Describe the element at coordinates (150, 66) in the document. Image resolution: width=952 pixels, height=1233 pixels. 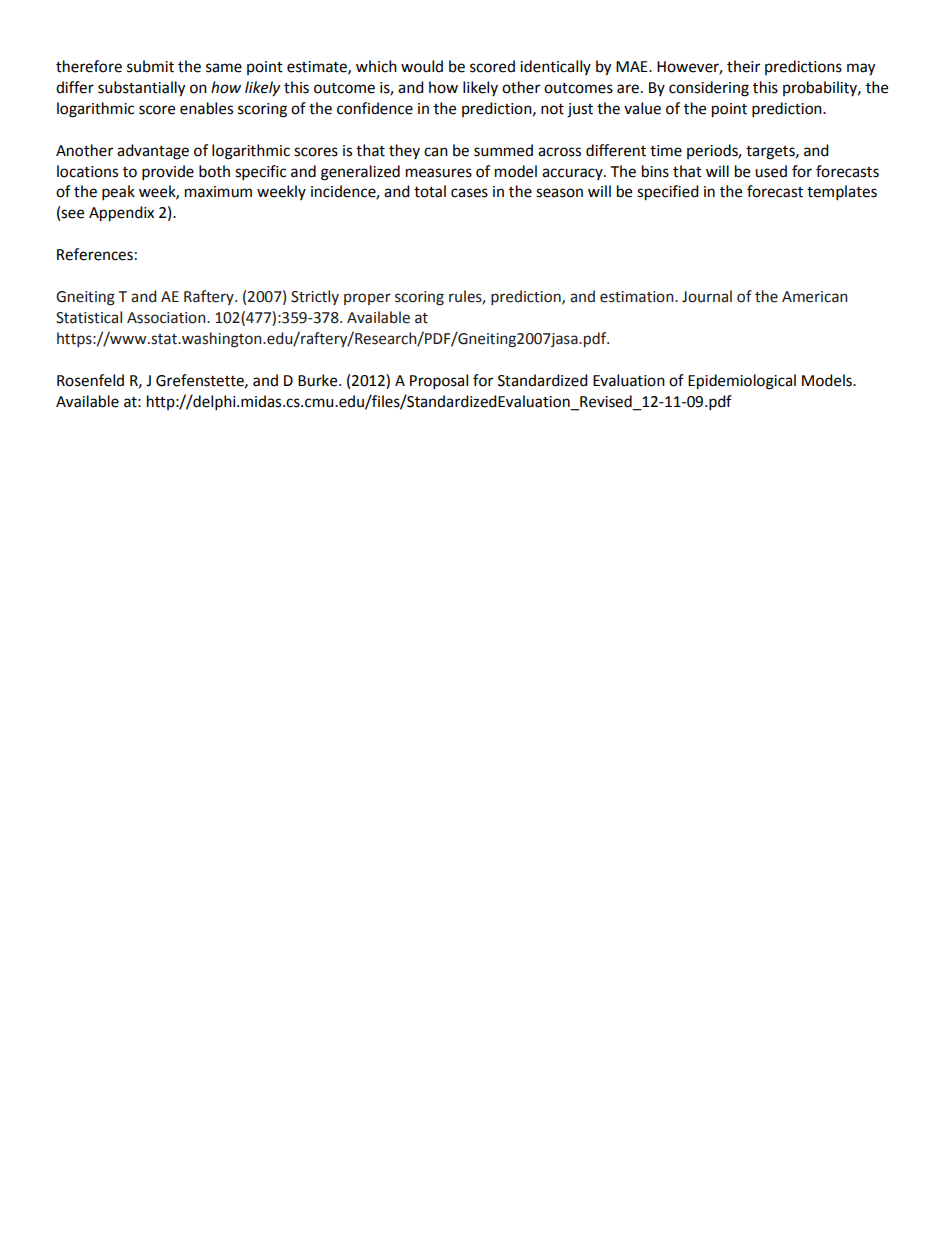
I see `submit` at that location.
